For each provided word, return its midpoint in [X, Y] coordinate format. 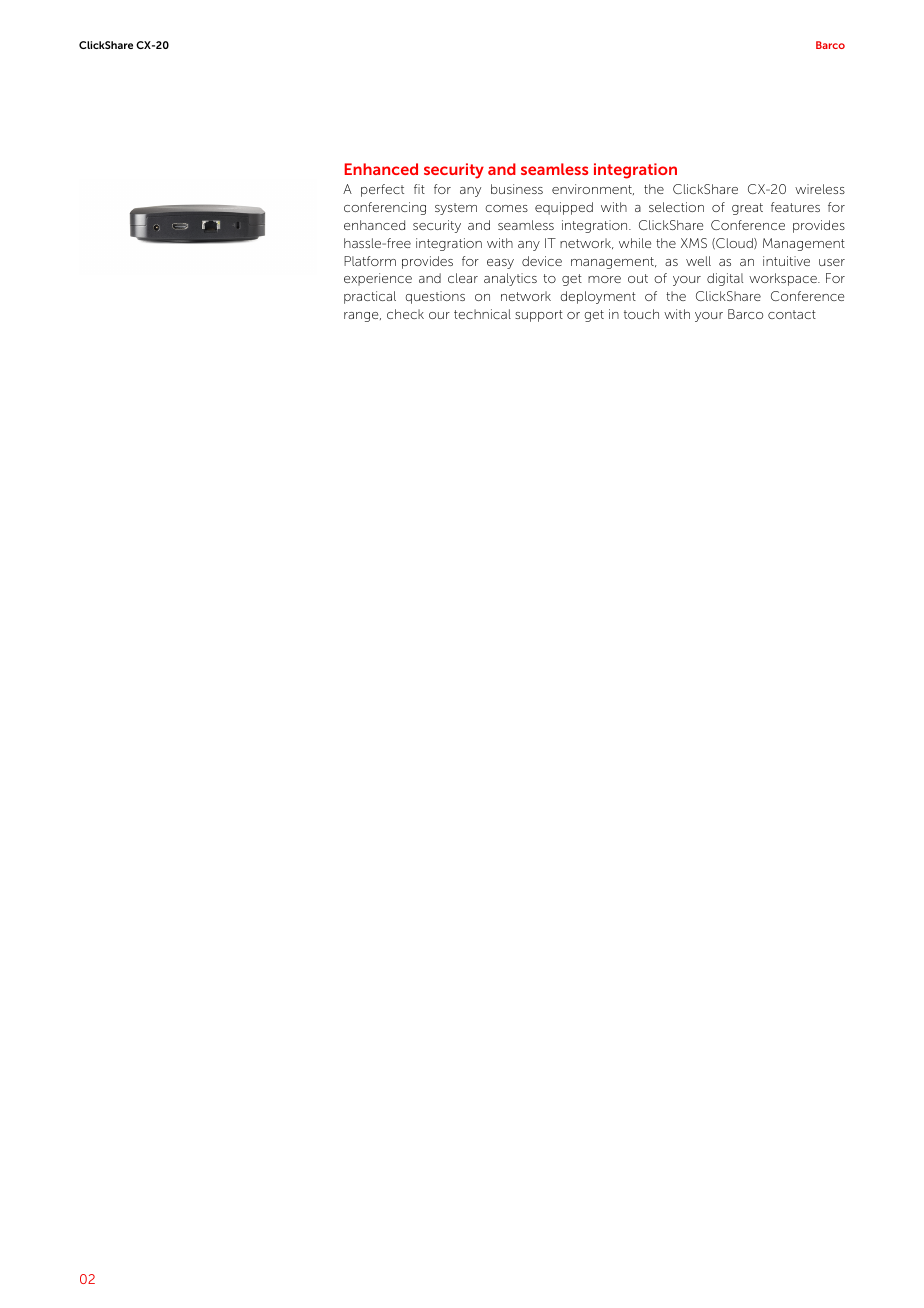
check [405, 314]
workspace [784, 279]
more [604, 279]
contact [792, 314]
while [635, 243]
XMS [694, 243]
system [456, 209]
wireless [820, 189]
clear [463, 278]
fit [419, 189]
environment [593, 189]
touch [641, 314]
